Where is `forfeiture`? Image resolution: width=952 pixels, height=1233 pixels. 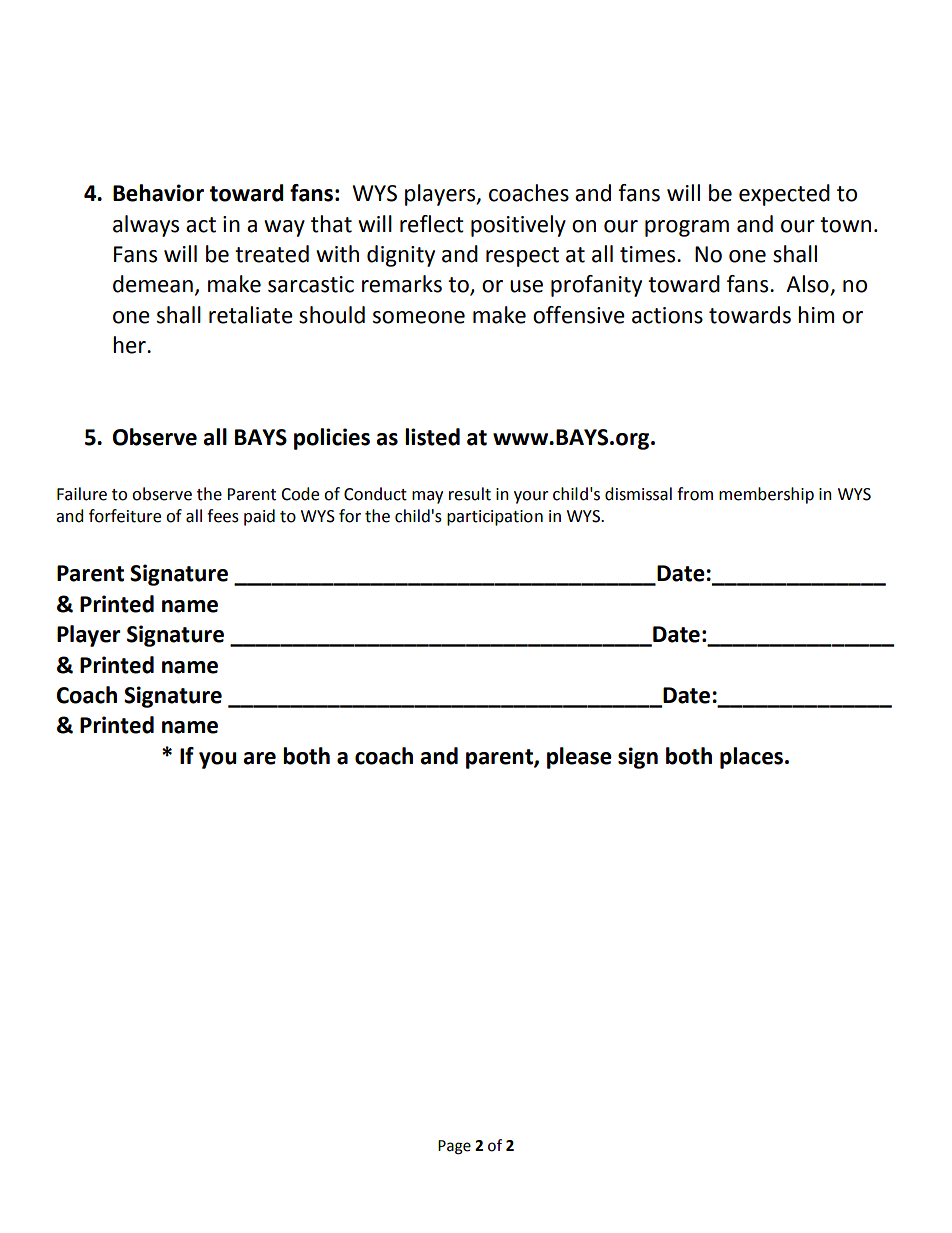
forfeiture is located at coordinates (125, 516).
